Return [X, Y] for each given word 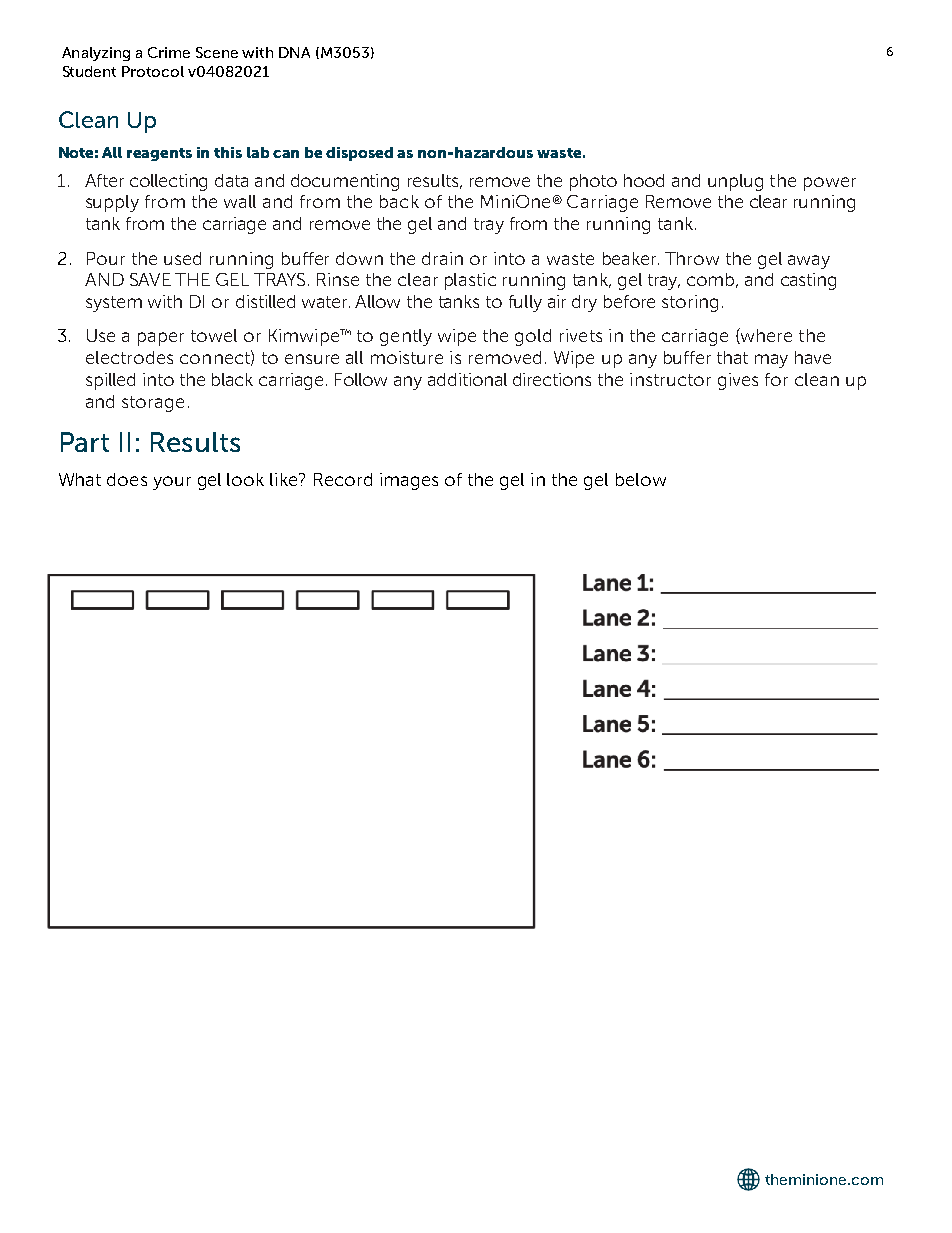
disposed [359, 154]
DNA [294, 52]
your [172, 483]
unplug [735, 182]
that [732, 357]
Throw [692, 258]
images [409, 481]
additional [467, 379]
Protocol [153, 71]
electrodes [129, 357]
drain [442, 258]
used [182, 258]
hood [644, 180]
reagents [159, 154]
